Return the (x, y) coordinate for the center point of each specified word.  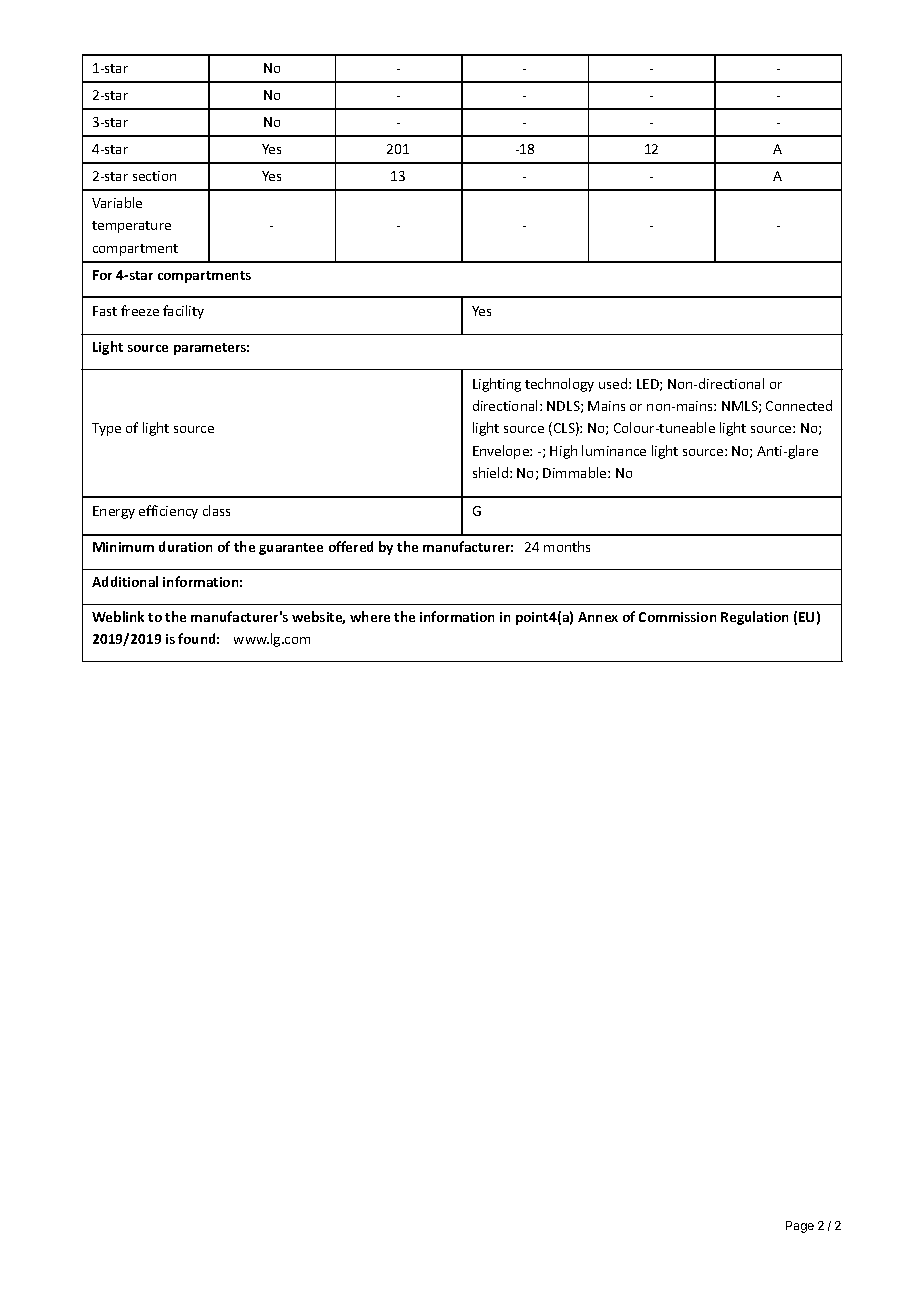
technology (559, 385)
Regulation (754, 618)
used (614, 383)
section (154, 176)
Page (800, 1227)
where (370, 616)
